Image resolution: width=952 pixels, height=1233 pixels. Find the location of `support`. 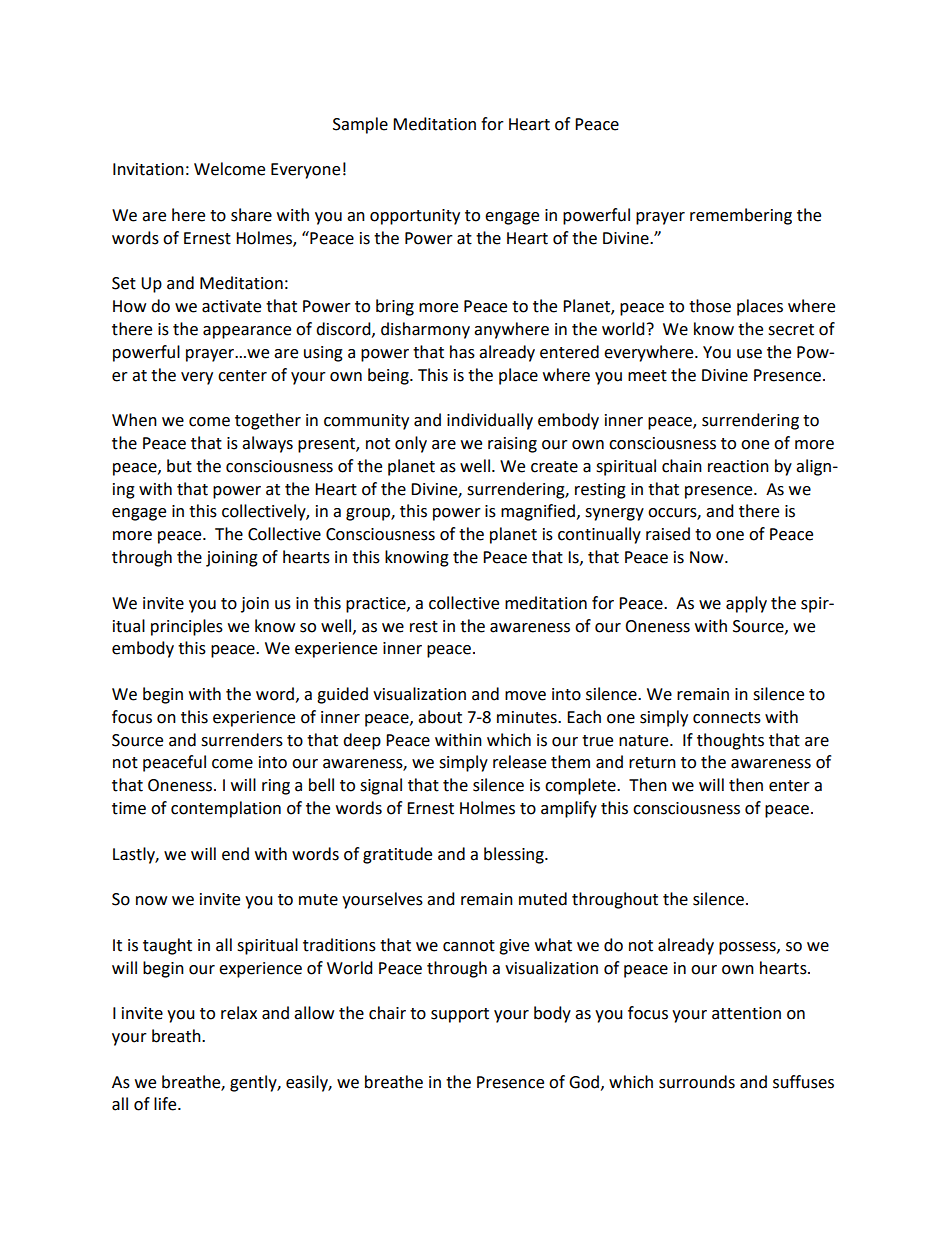

support is located at coordinates (460, 1015).
